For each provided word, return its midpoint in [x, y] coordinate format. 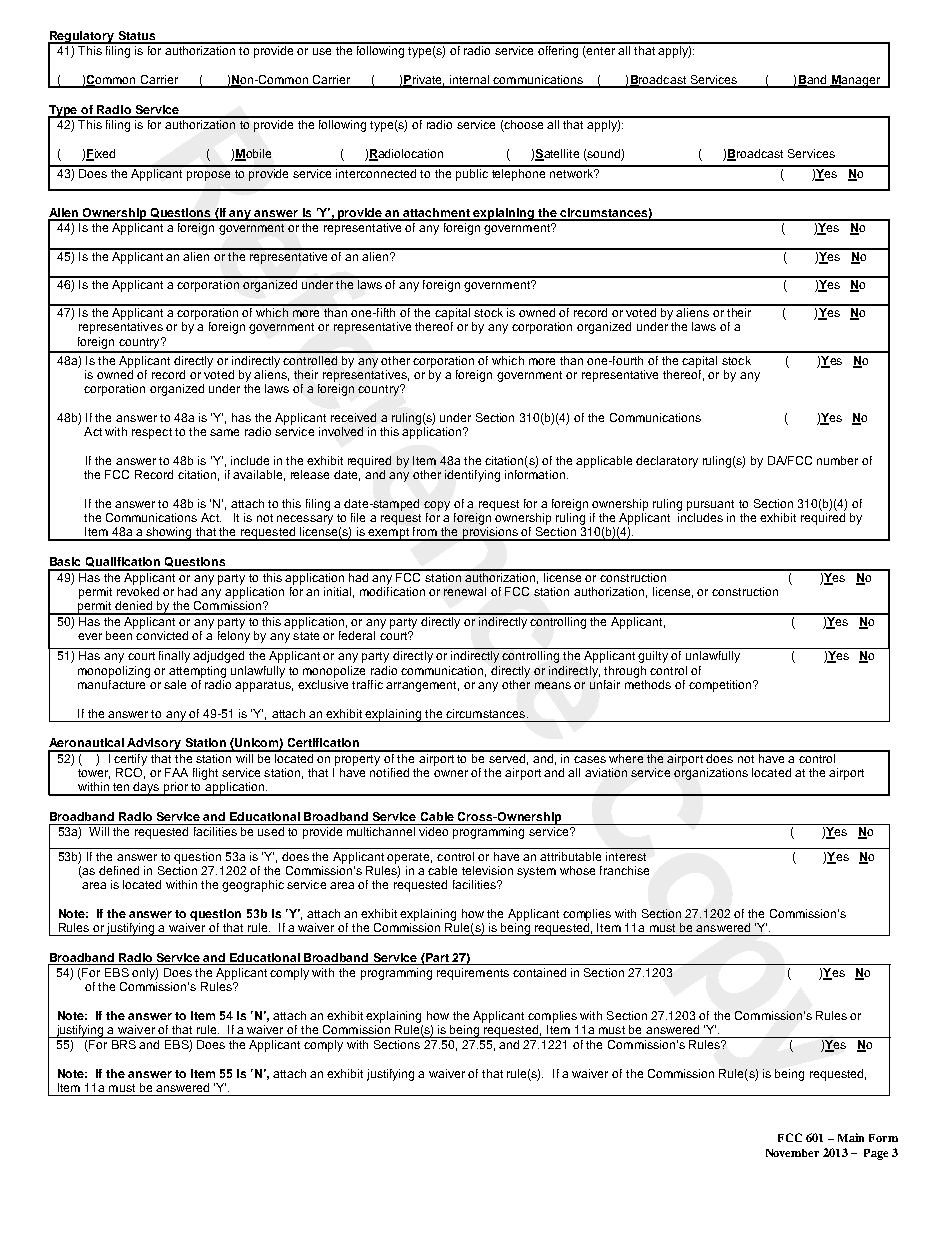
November [792, 1153]
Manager [855, 81]
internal [469, 81]
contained [539, 972]
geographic [253, 886]
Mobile [253, 155]
